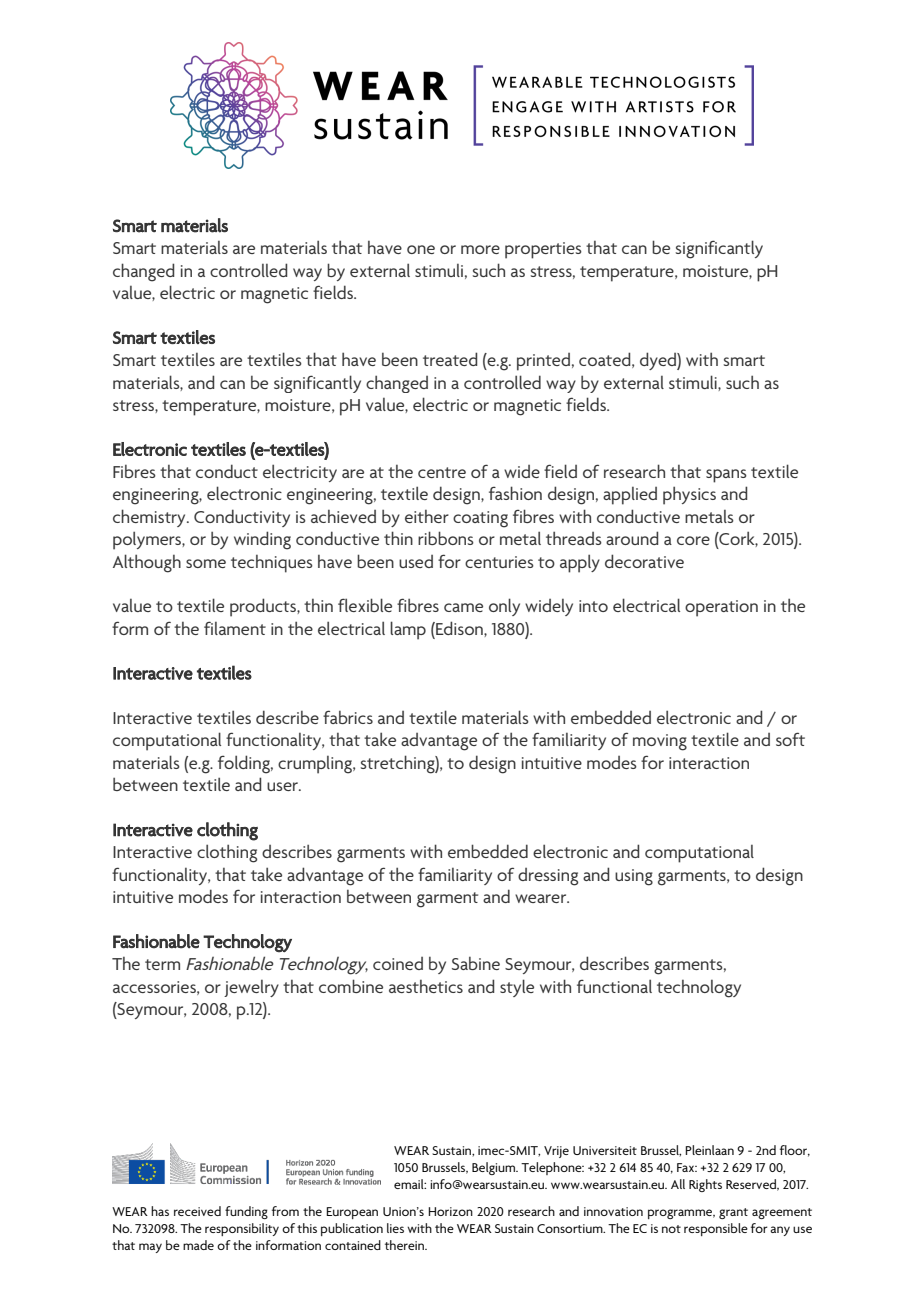 The image size is (924, 1308). I want to click on term, so click(162, 964).
